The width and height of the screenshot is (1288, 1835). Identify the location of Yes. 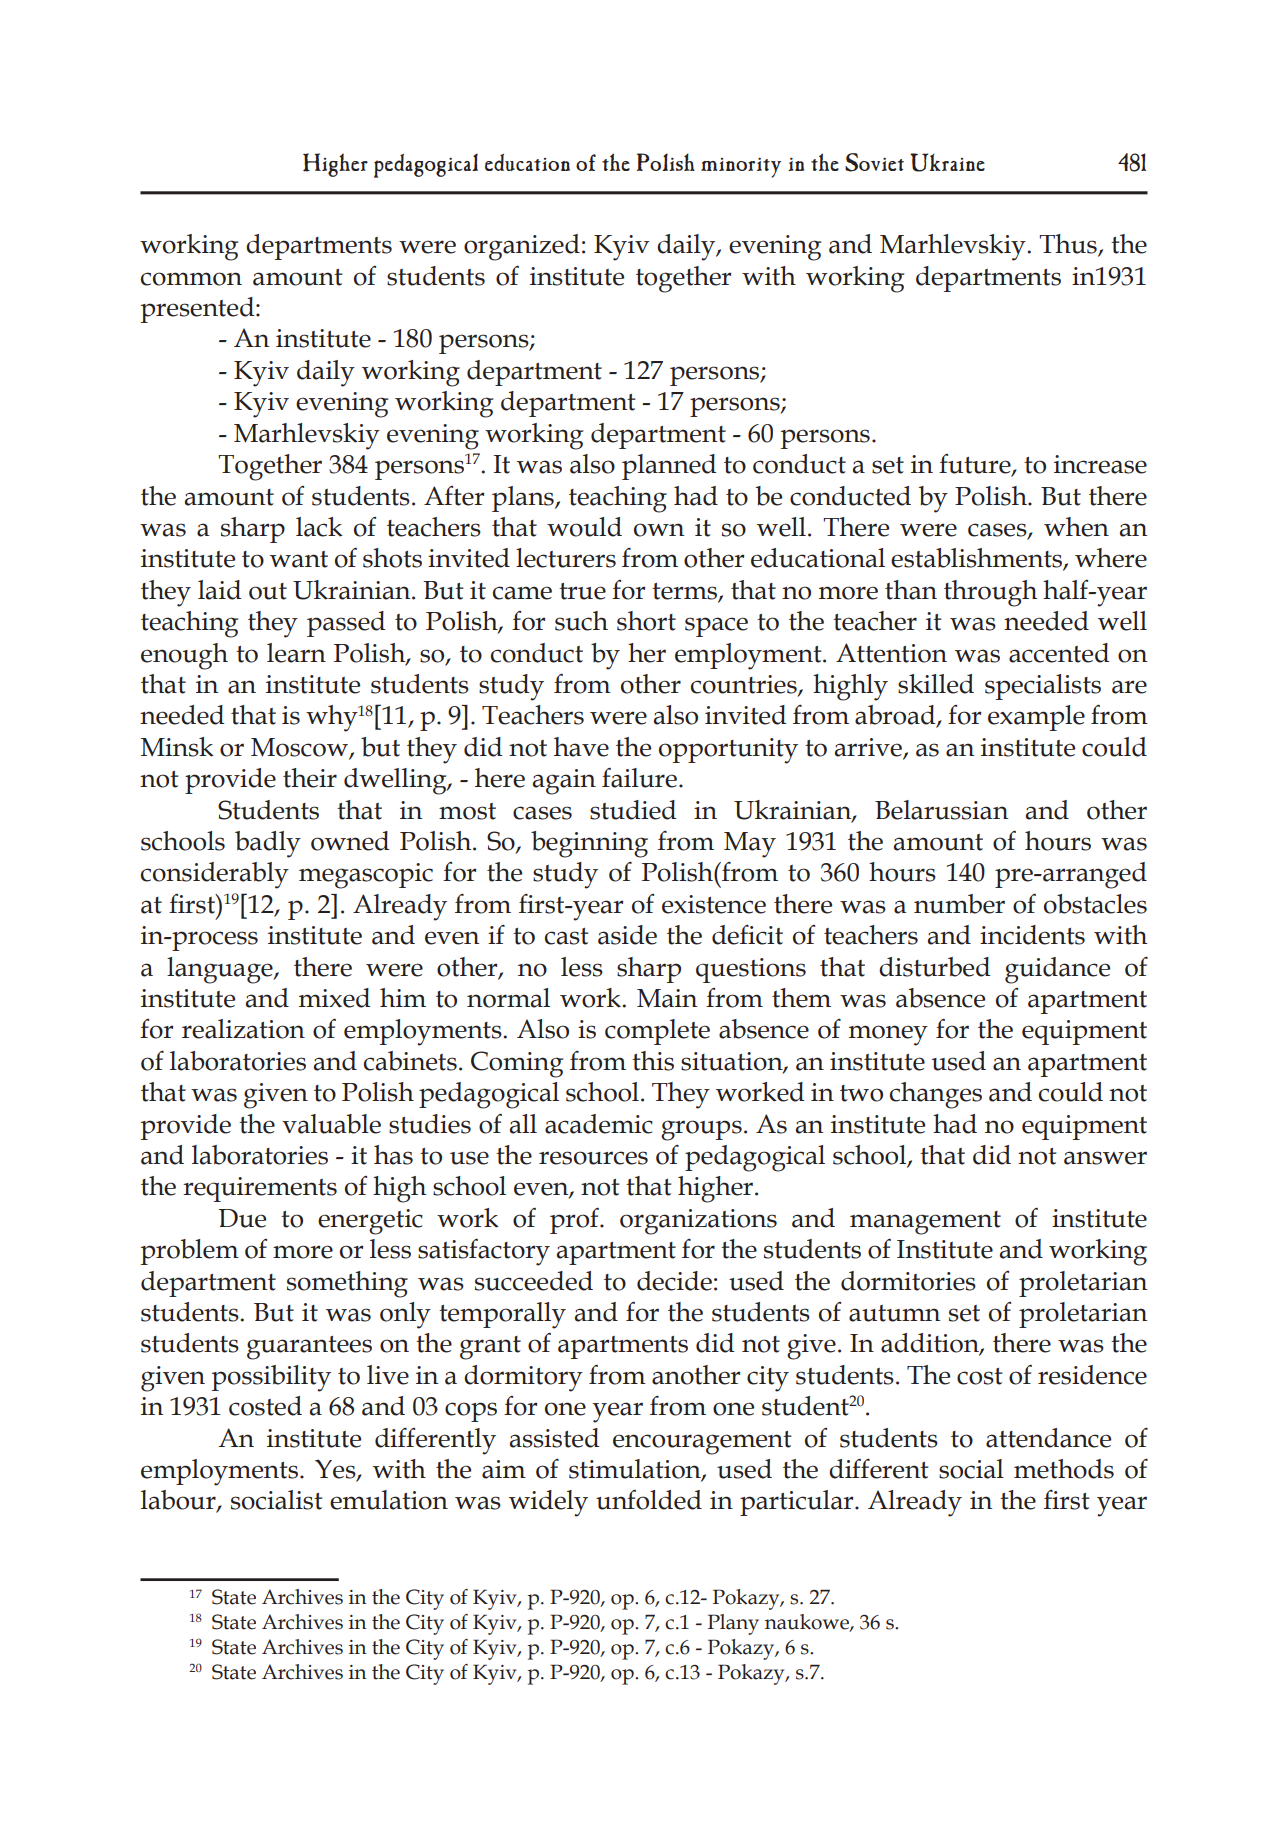
(336, 1470).
